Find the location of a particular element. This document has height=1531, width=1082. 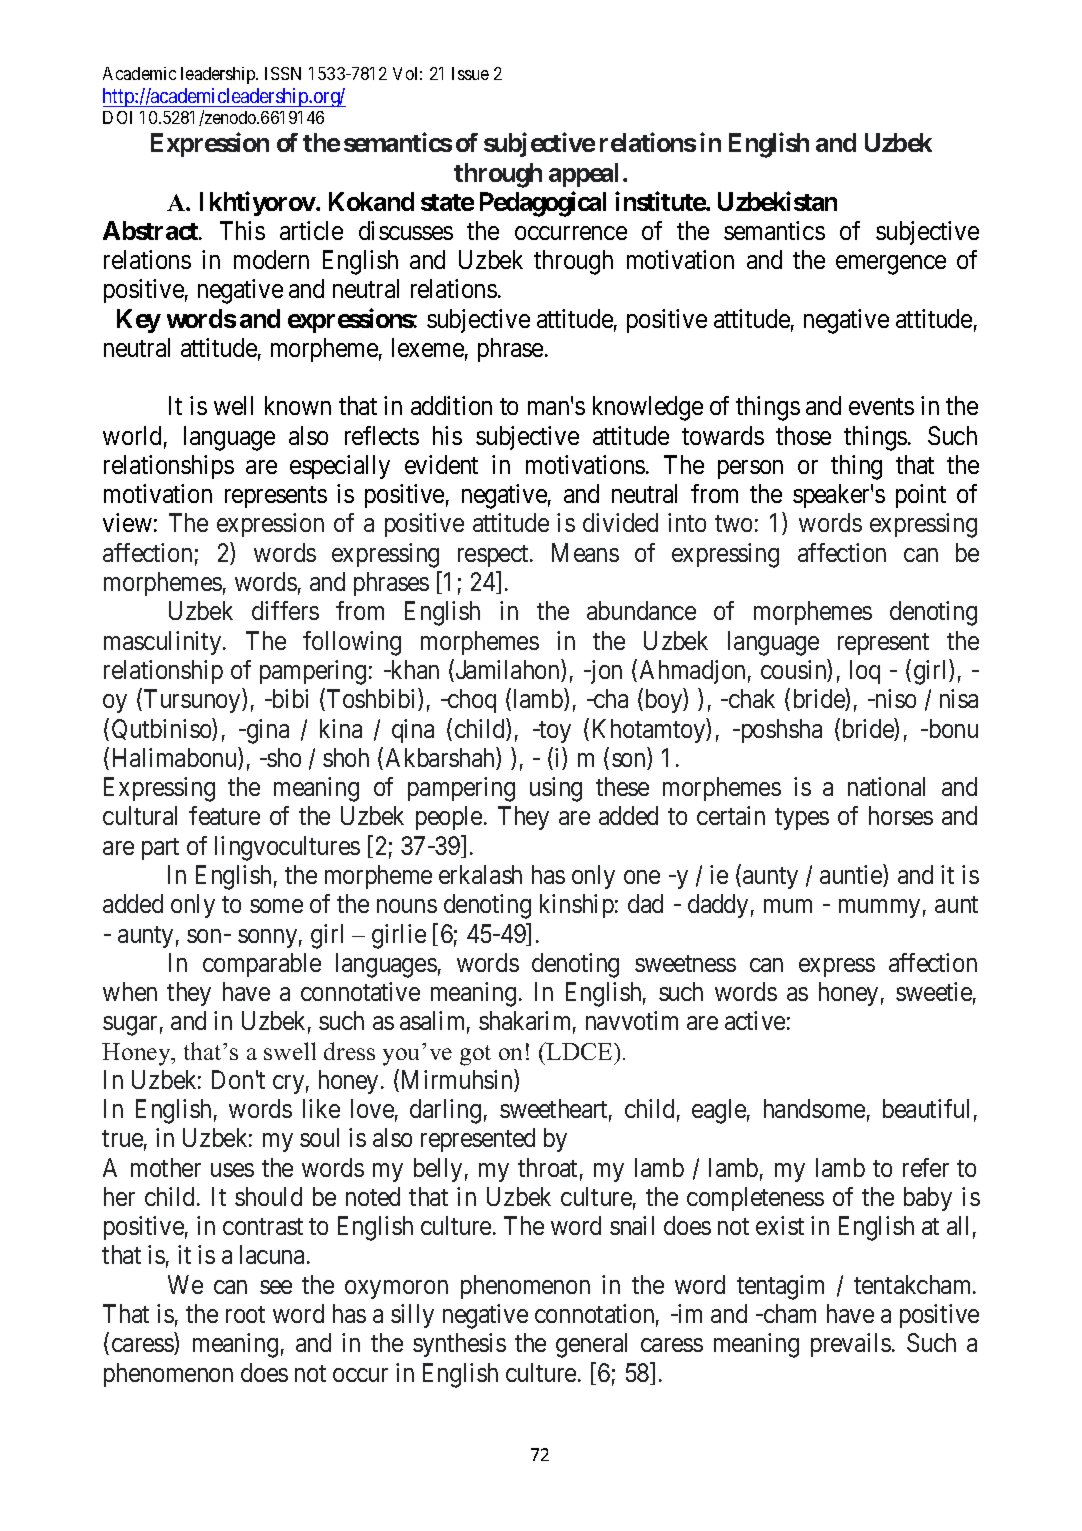

prevails is located at coordinates (851, 1345).
